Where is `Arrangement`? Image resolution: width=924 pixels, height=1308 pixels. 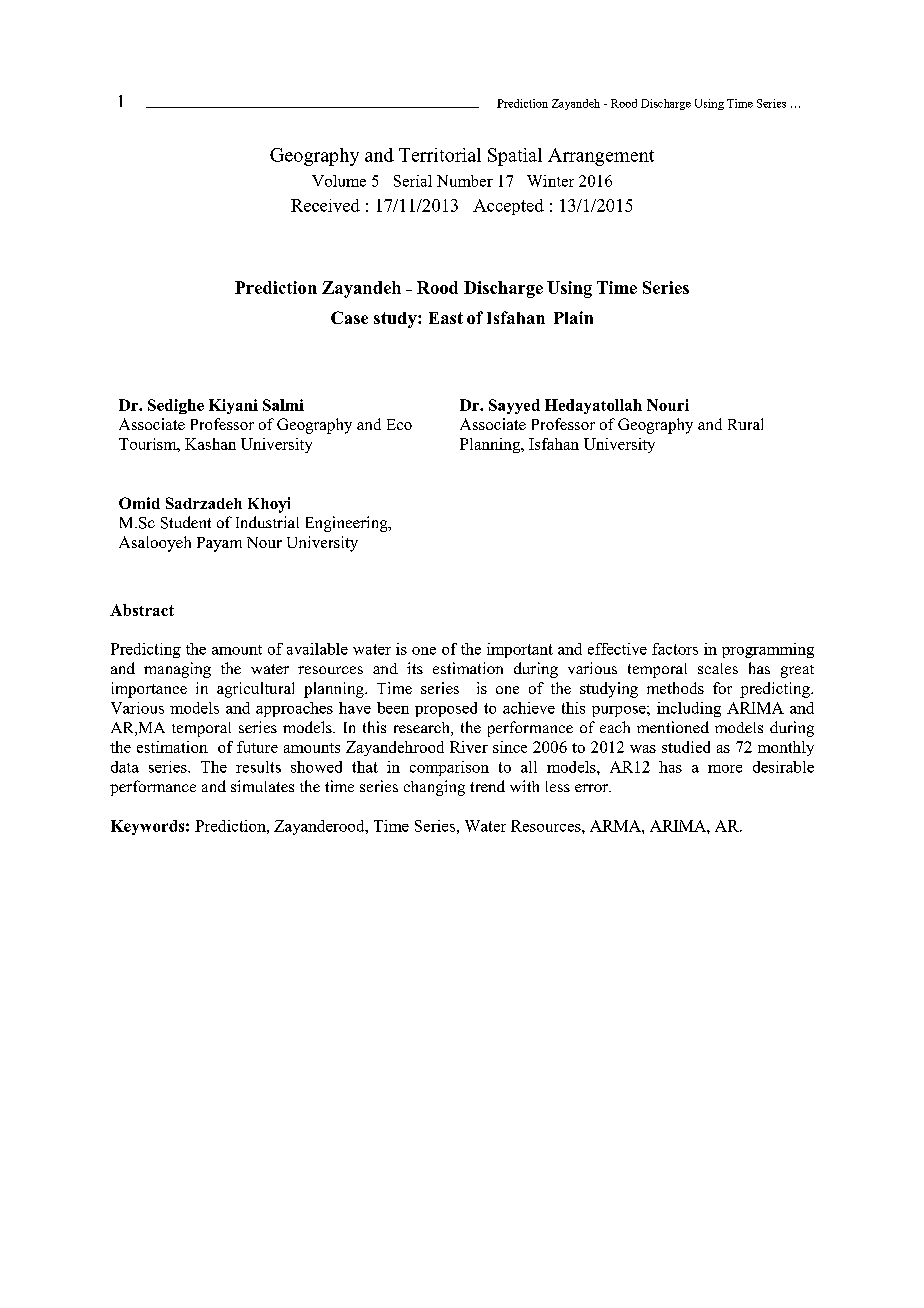 Arrangement is located at coordinates (601, 157).
